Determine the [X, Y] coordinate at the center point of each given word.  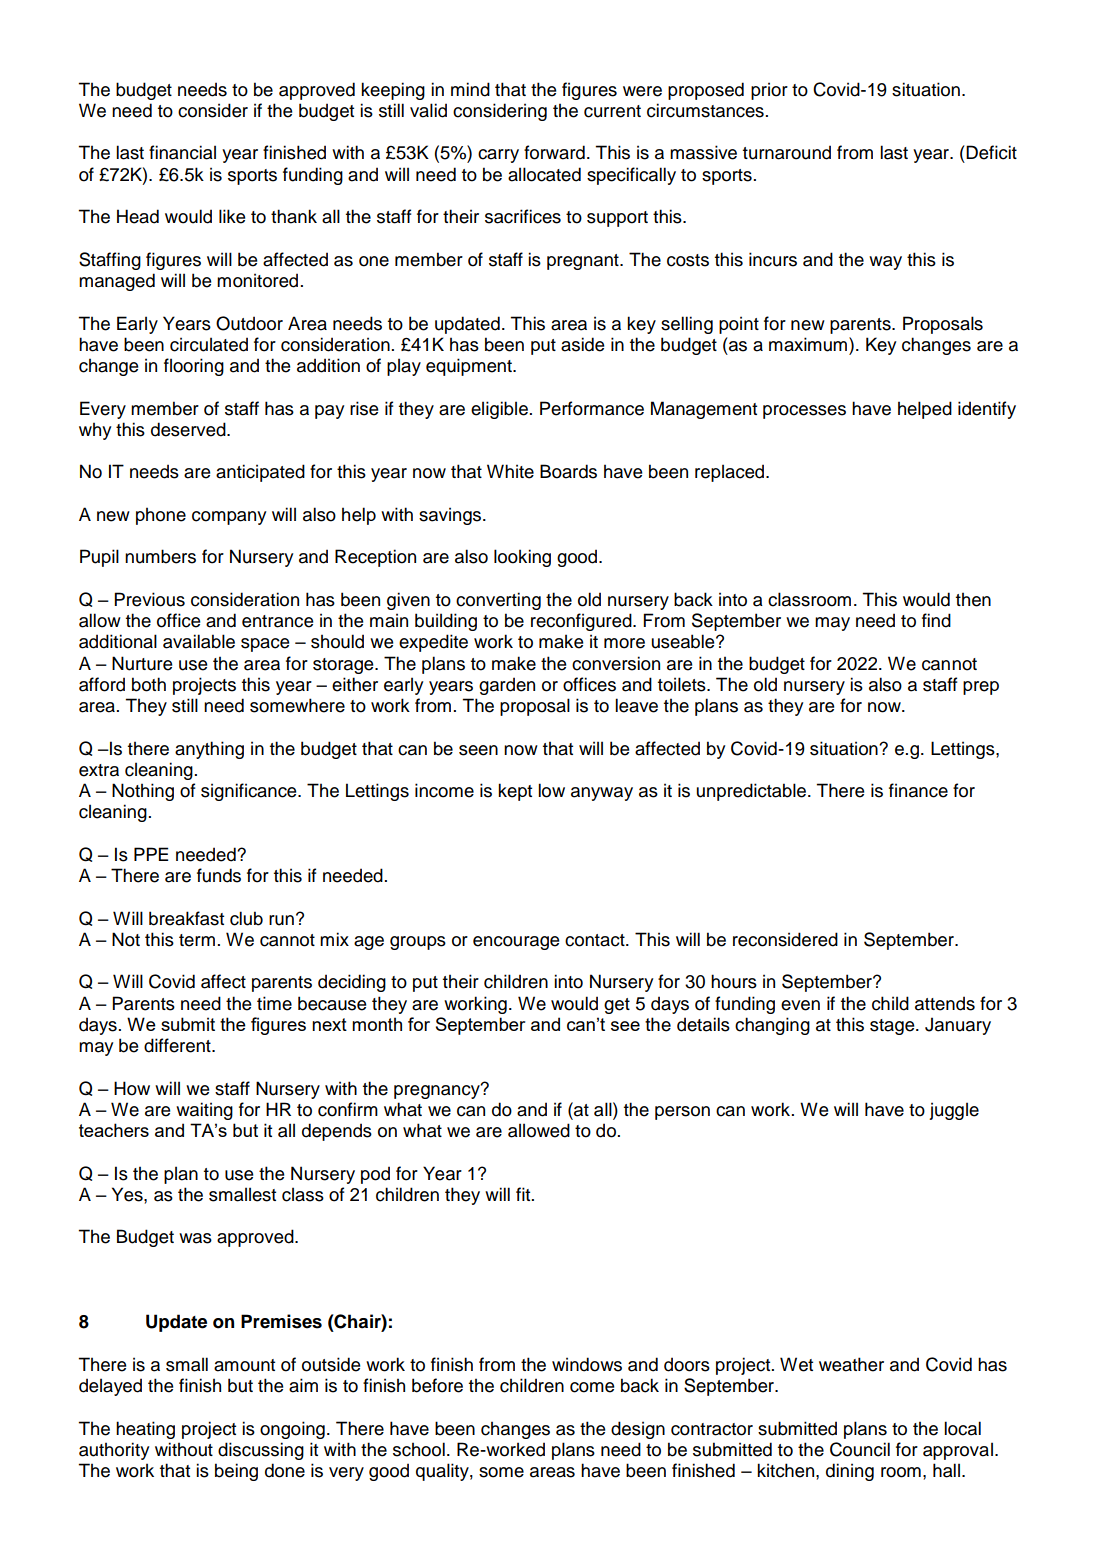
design [638, 1430]
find [936, 620]
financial [182, 152]
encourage [516, 943]
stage [893, 1027]
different [178, 1045]
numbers [160, 556]
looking [522, 558]
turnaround [787, 152]
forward [554, 152]
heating [145, 1430]
